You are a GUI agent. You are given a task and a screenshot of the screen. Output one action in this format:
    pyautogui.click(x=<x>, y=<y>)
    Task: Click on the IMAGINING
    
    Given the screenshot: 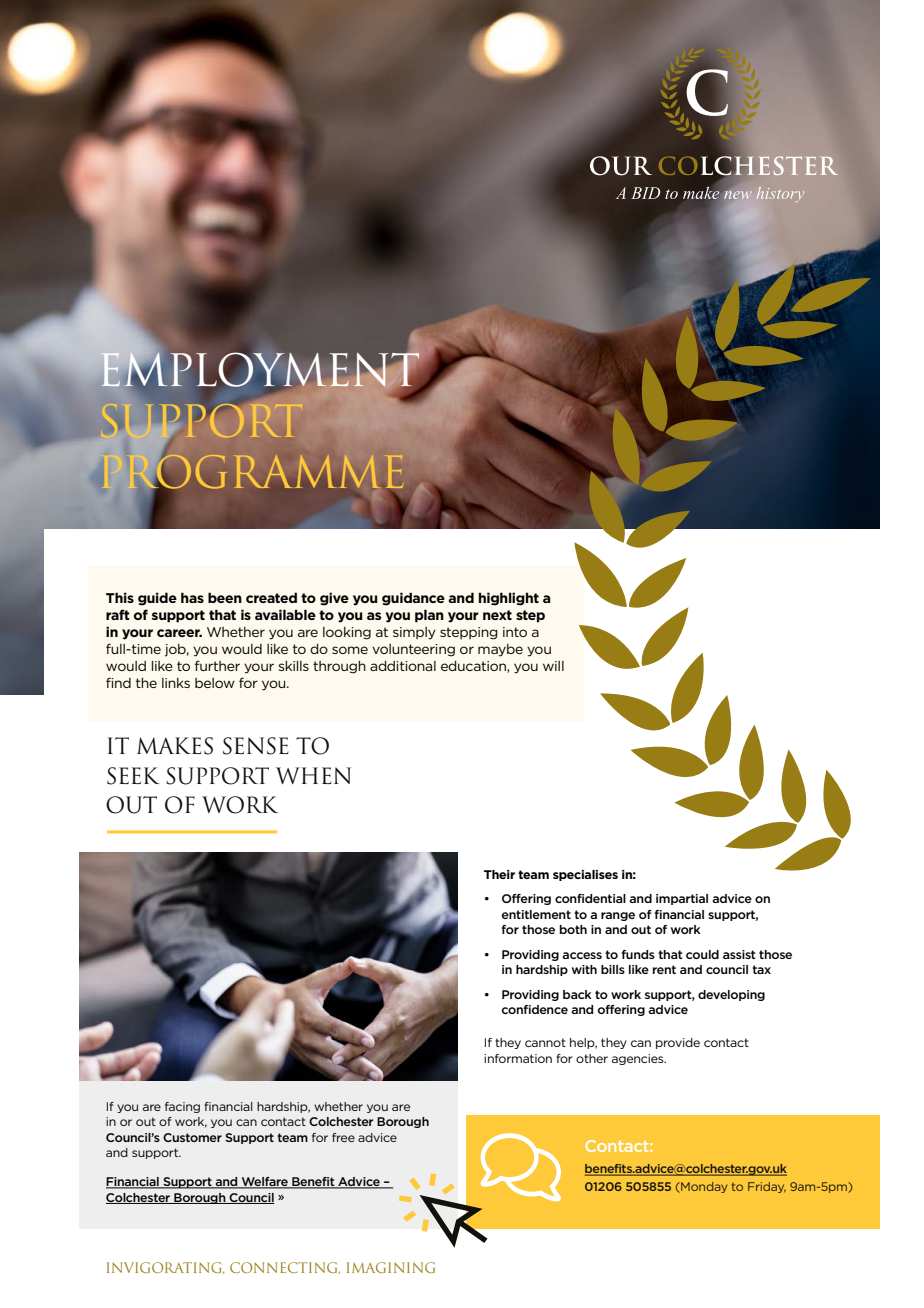 What is the action you would take?
    pyautogui.click(x=391, y=1267)
